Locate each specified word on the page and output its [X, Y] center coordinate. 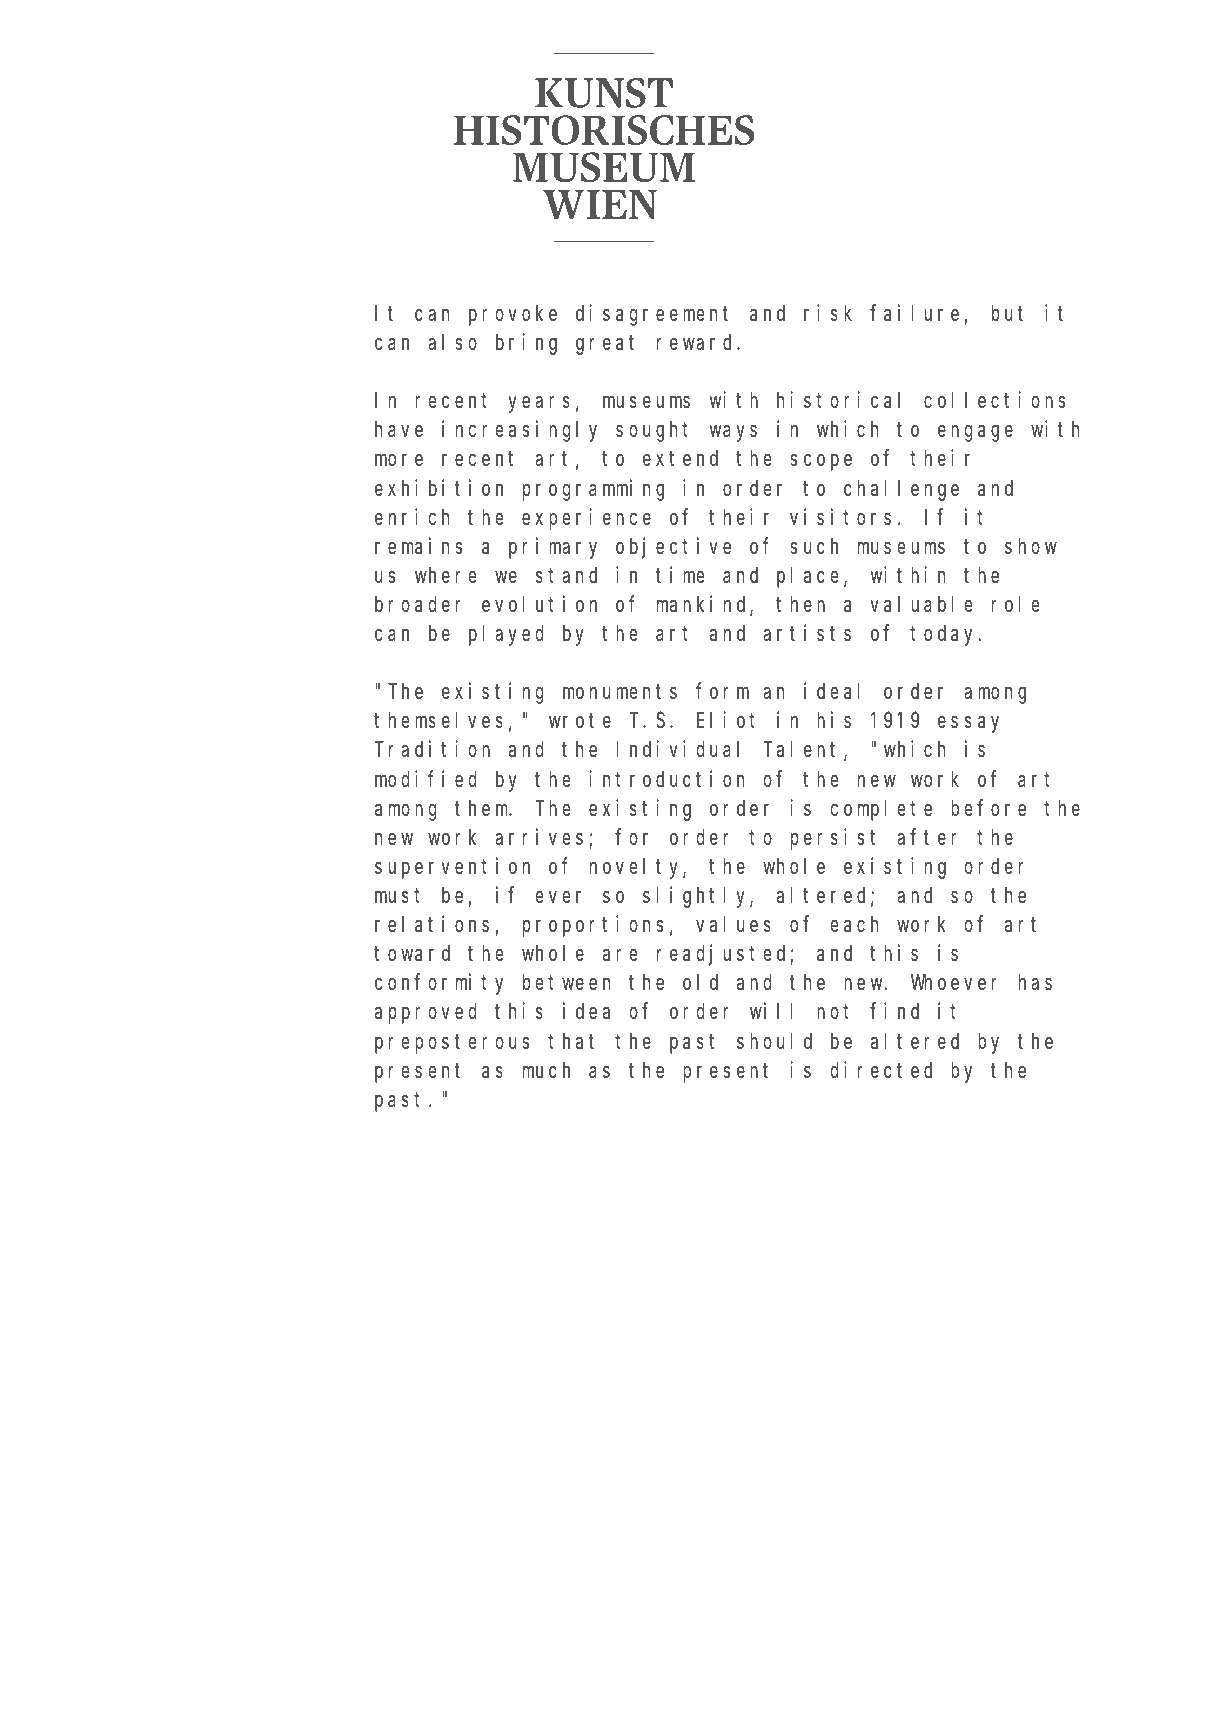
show [1031, 546]
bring [526, 344]
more [399, 461]
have [399, 429]
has [1035, 982]
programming [593, 490]
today [945, 635]
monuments [620, 692]
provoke [513, 315]
